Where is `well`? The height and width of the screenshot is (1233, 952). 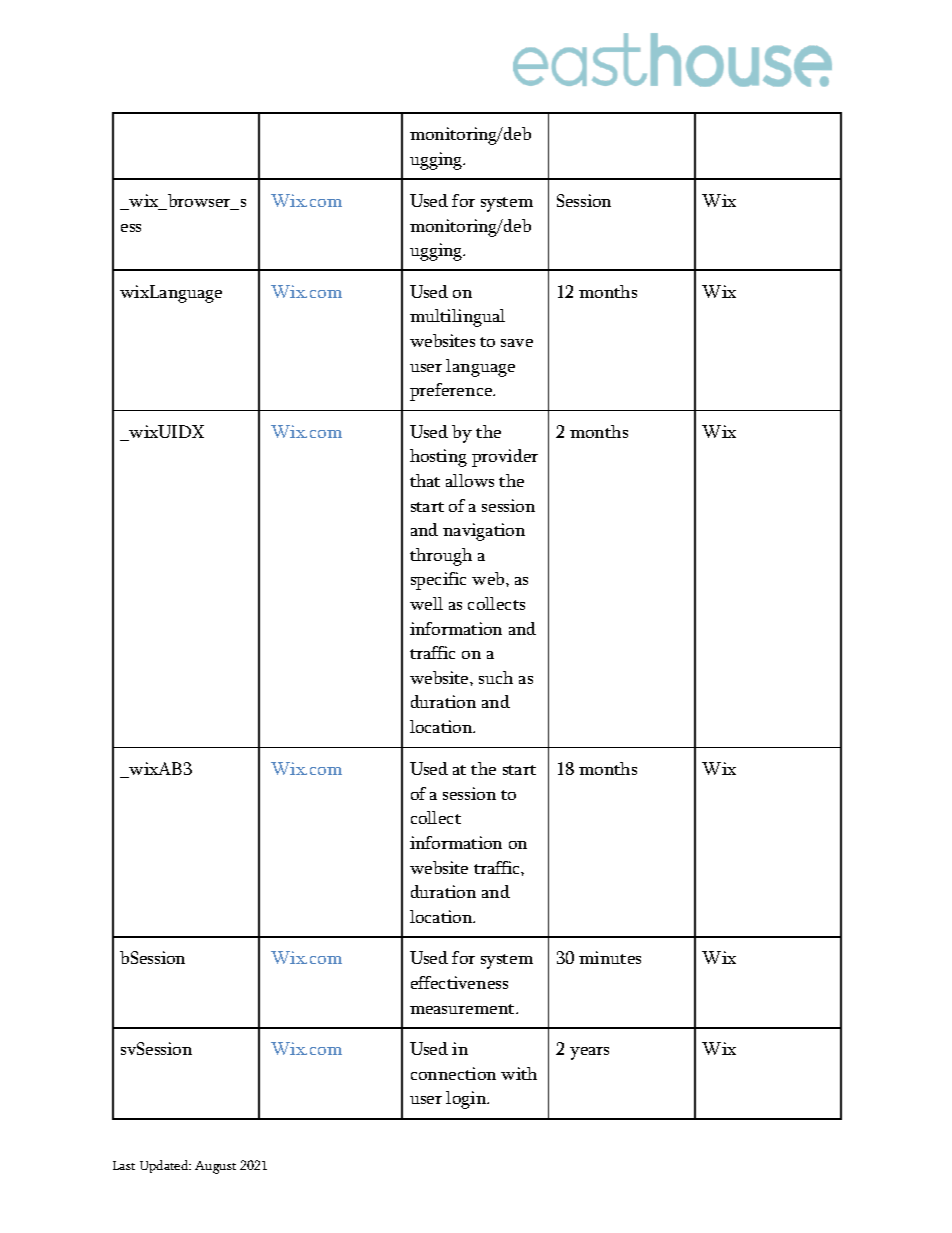 well is located at coordinates (426, 603).
